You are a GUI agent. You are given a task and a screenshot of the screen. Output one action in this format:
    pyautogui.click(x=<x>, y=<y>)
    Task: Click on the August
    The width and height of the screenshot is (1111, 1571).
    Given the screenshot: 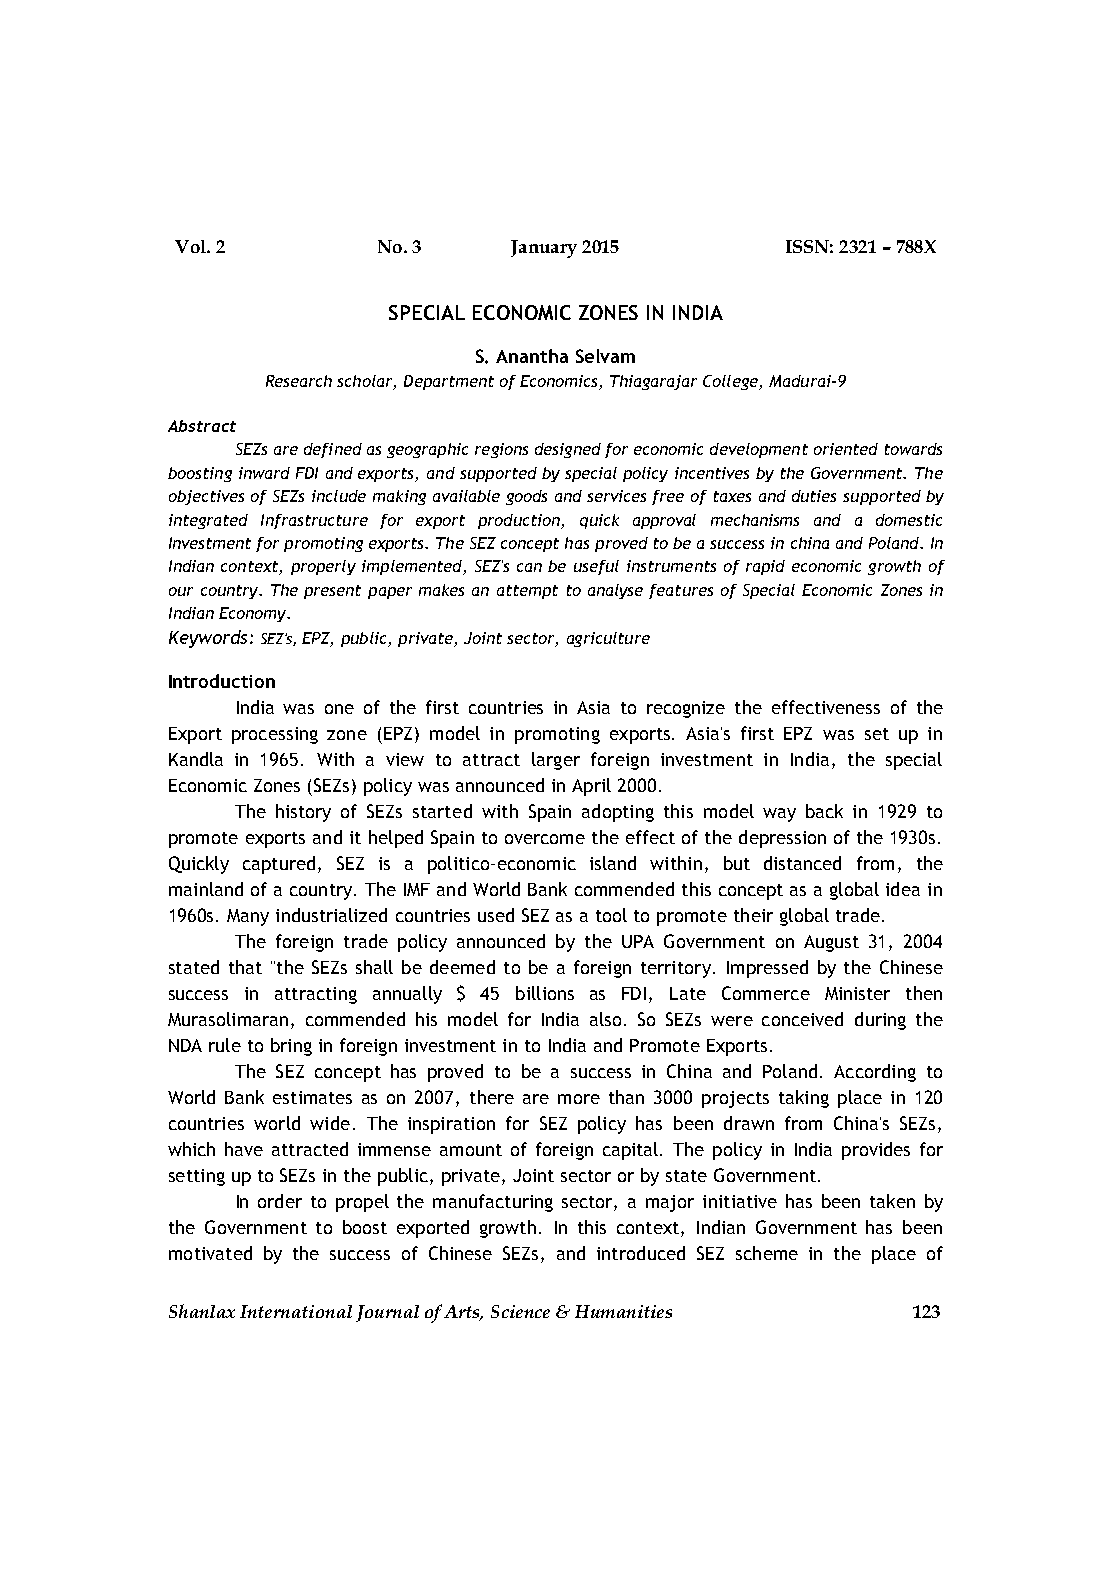 What is the action you would take?
    pyautogui.click(x=831, y=943)
